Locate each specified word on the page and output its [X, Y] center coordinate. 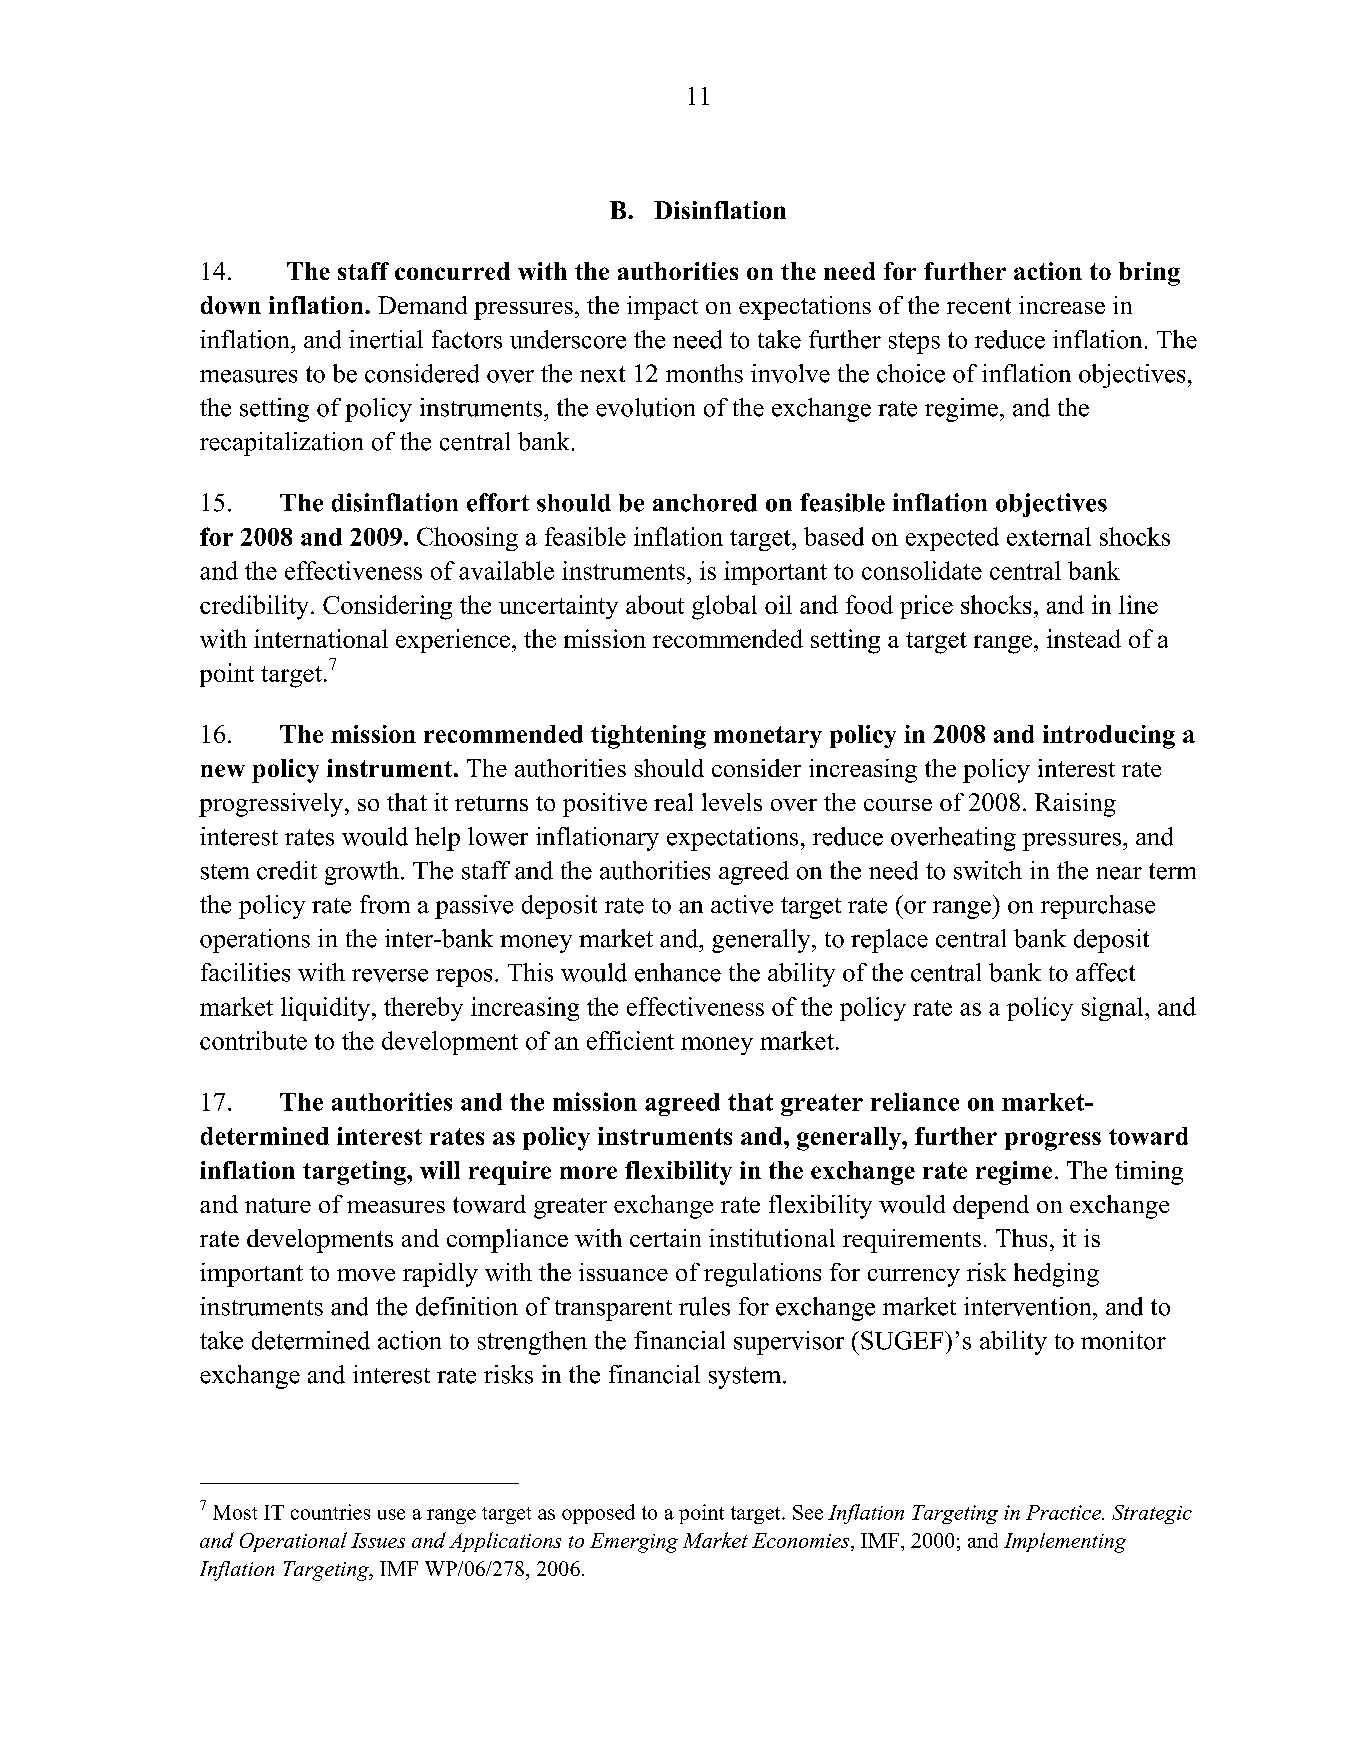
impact [662, 308]
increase [1062, 305]
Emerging [634, 1543]
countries [330, 1512]
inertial [386, 339]
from [385, 904]
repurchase [1098, 907]
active [742, 904]
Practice [1064, 1512]
